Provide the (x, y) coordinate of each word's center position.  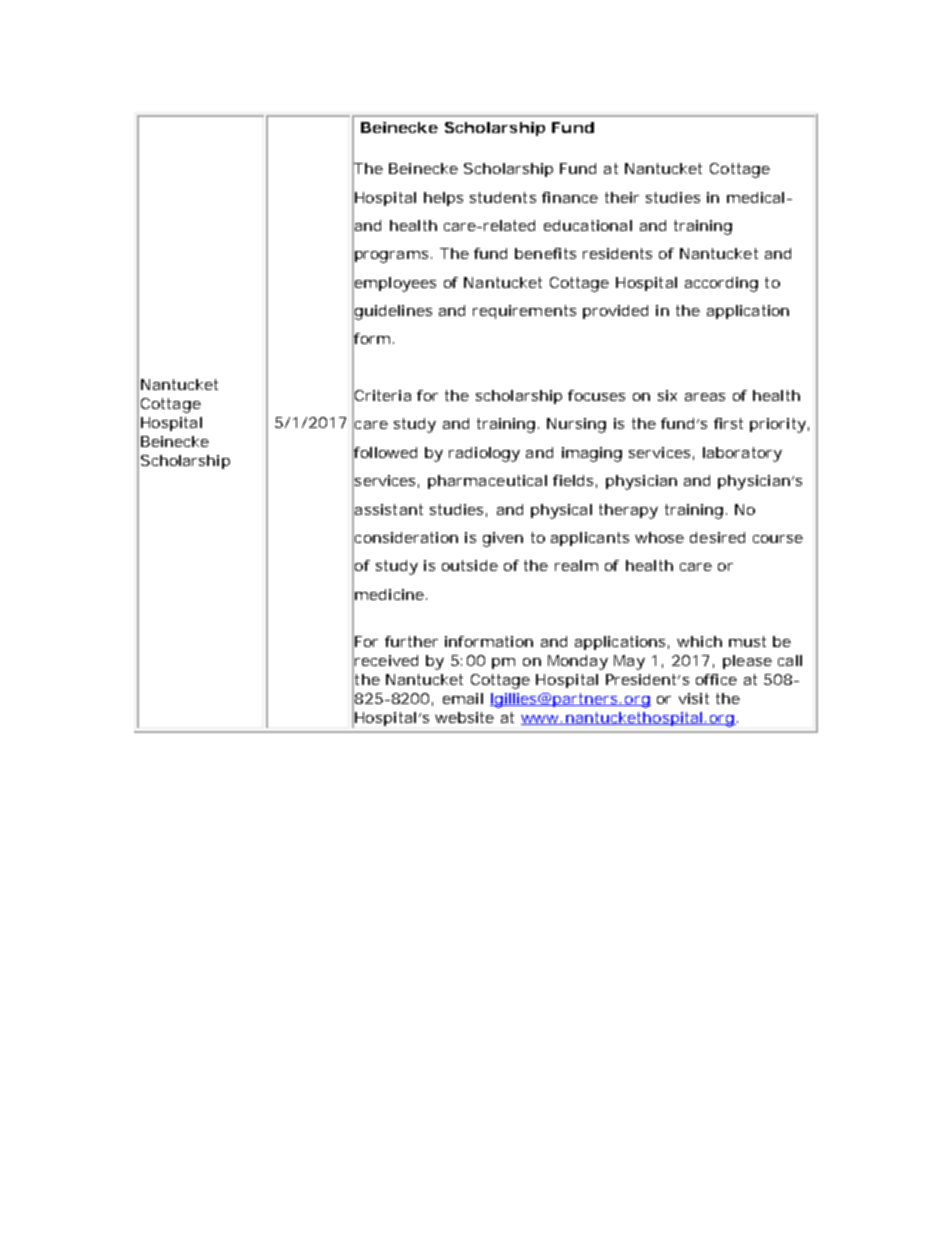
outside (470, 565)
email (463, 698)
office (716, 679)
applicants (590, 539)
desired (717, 537)
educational (588, 225)
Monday (578, 662)
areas (705, 397)
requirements (524, 312)
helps (443, 199)
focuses (596, 395)
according (721, 284)
